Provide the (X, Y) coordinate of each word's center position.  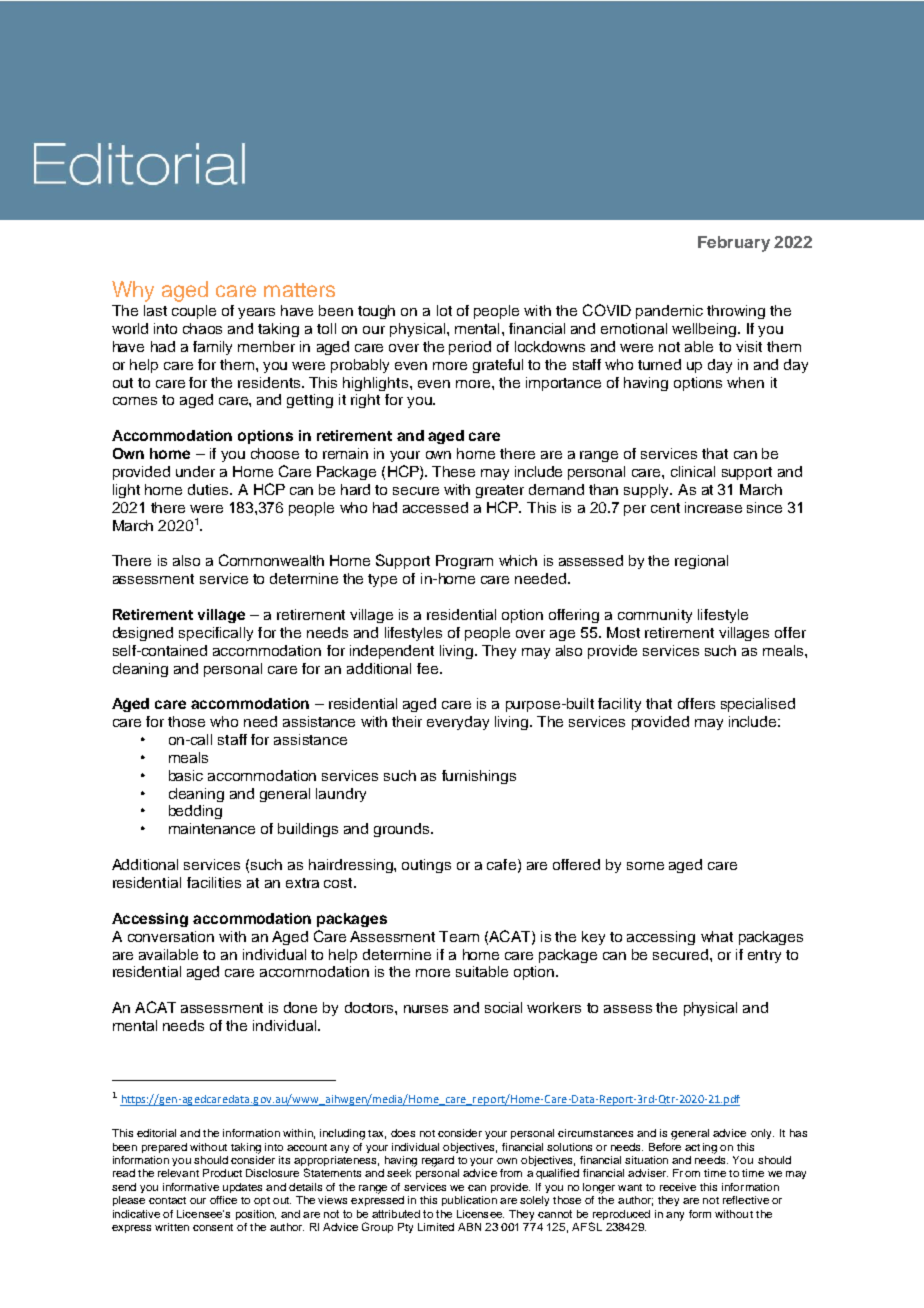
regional (701, 562)
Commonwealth (271, 560)
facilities (214, 882)
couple (194, 312)
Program (464, 562)
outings (426, 866)
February (734, 244)
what (717, 936)
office (223, 1200)
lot (444, 310)
